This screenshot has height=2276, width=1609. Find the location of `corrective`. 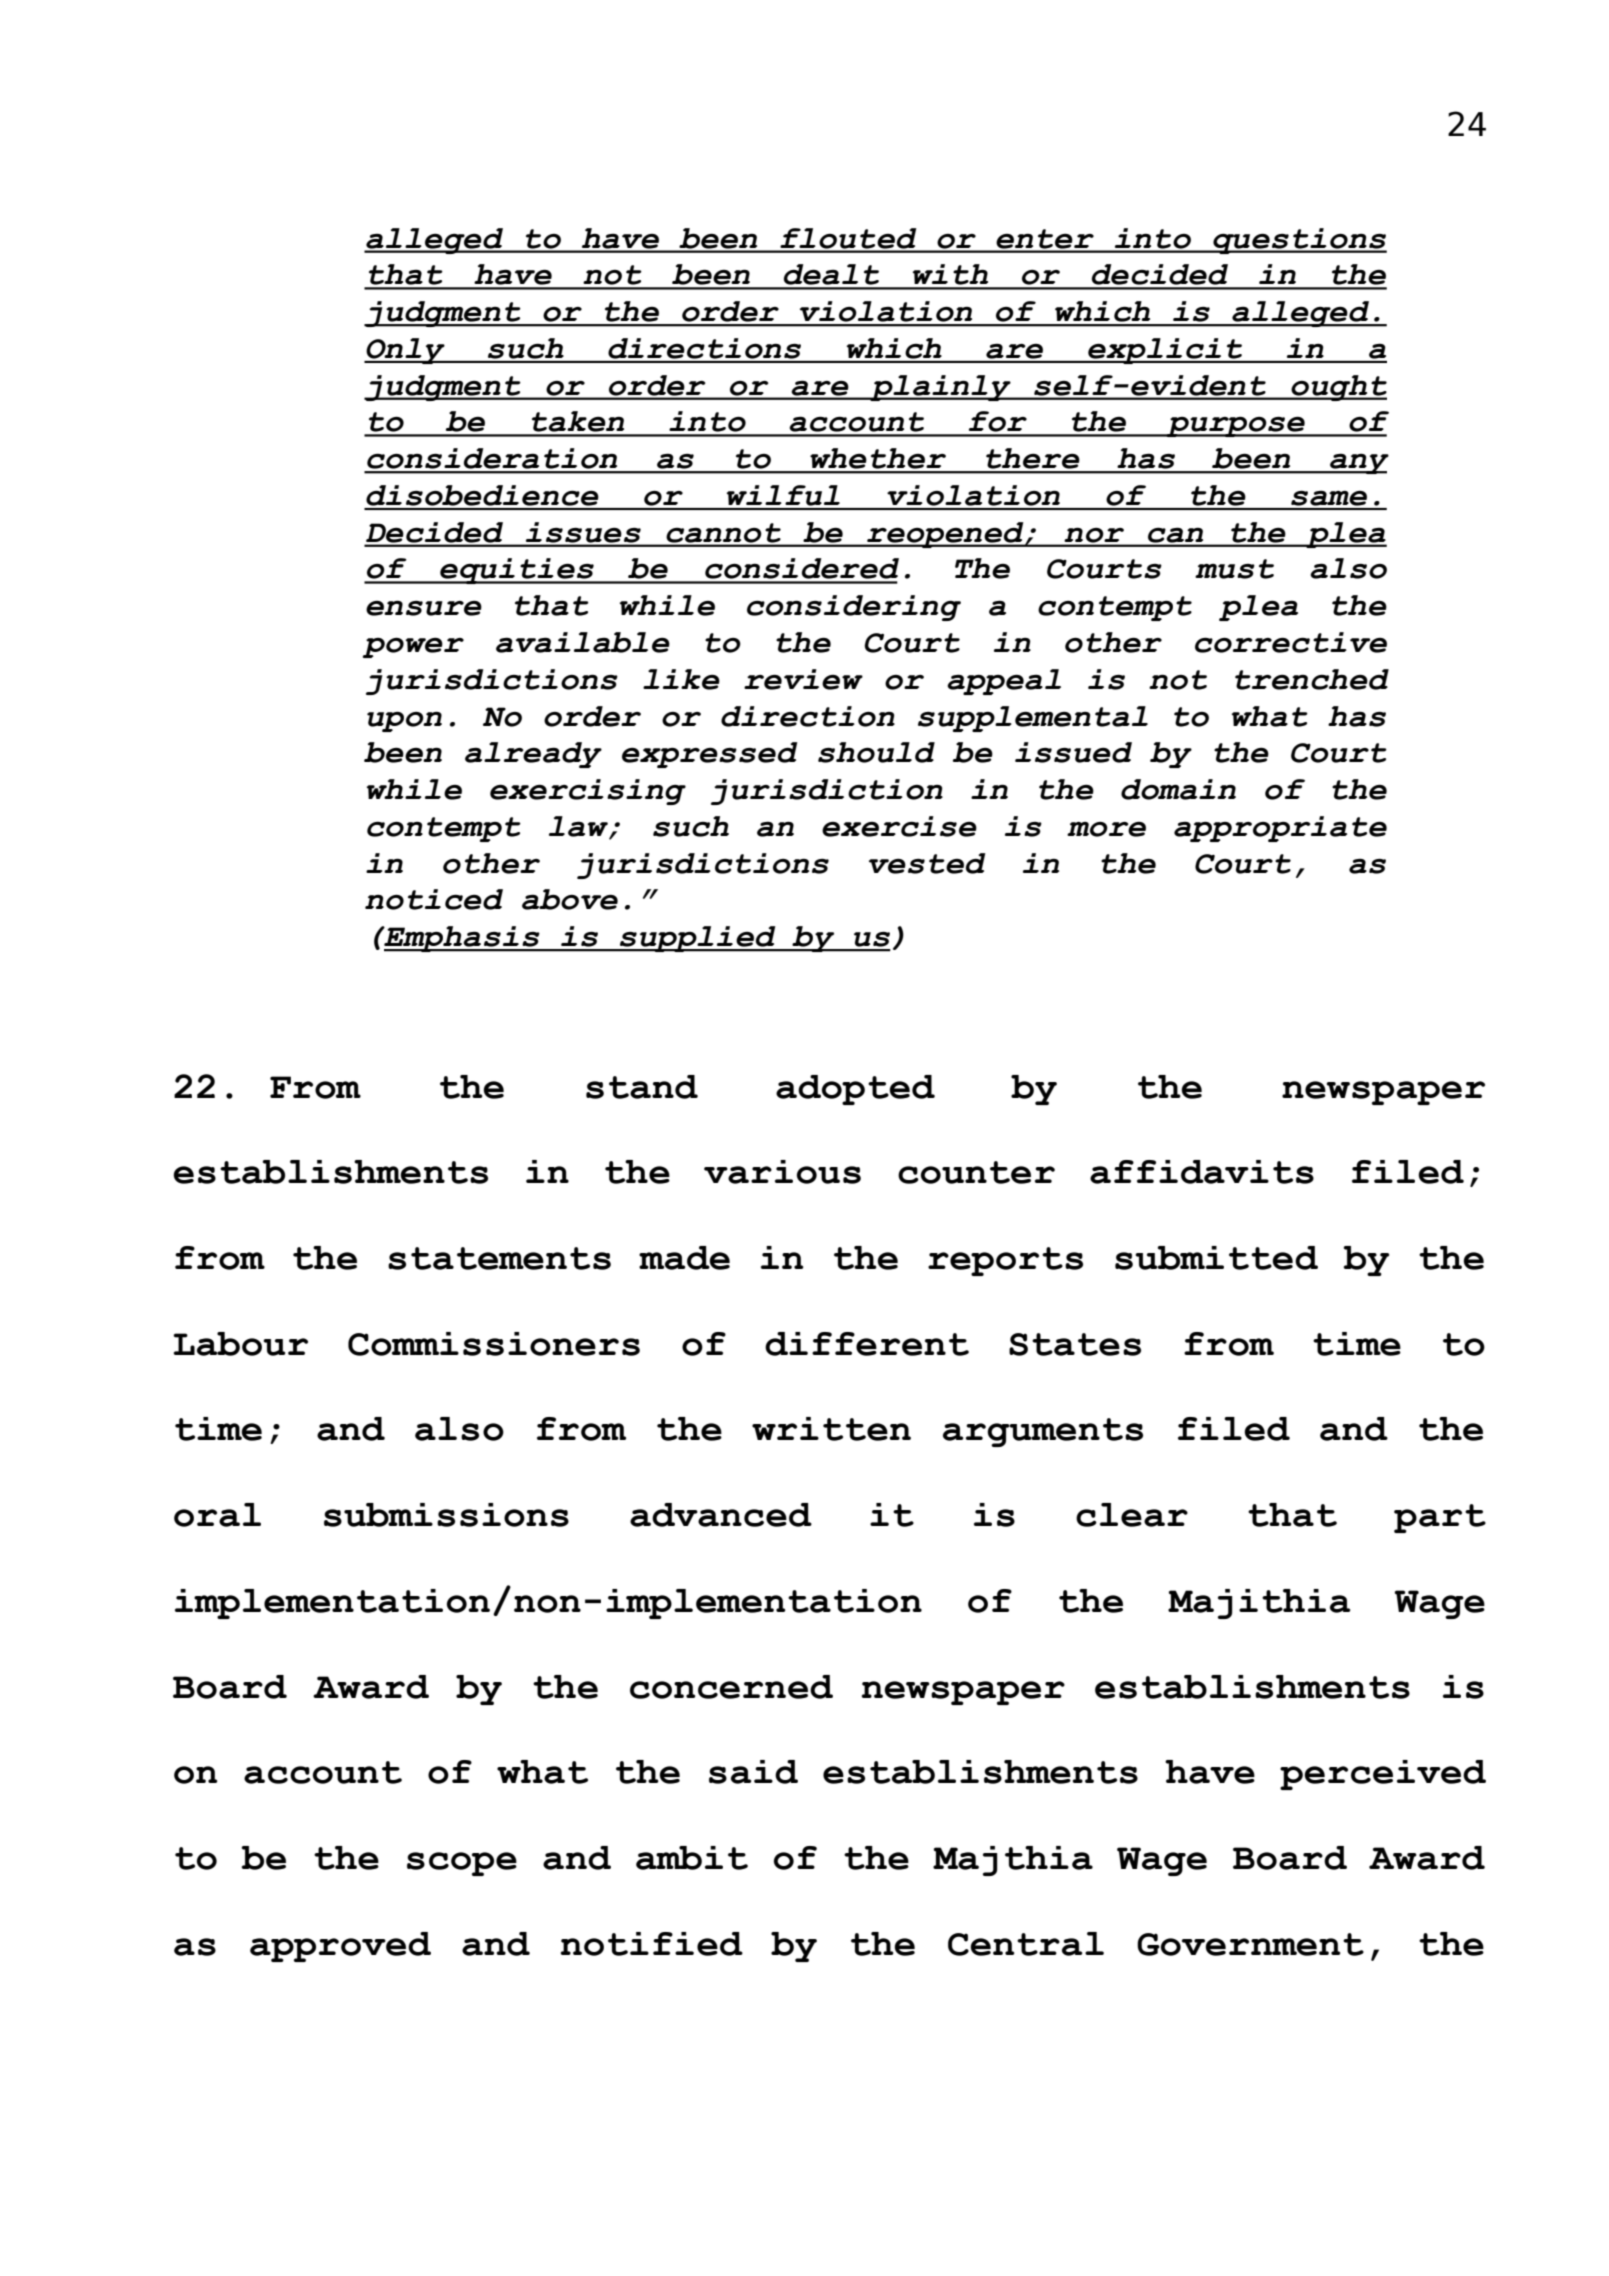

corrective is located at coordinates (1291, 642).
